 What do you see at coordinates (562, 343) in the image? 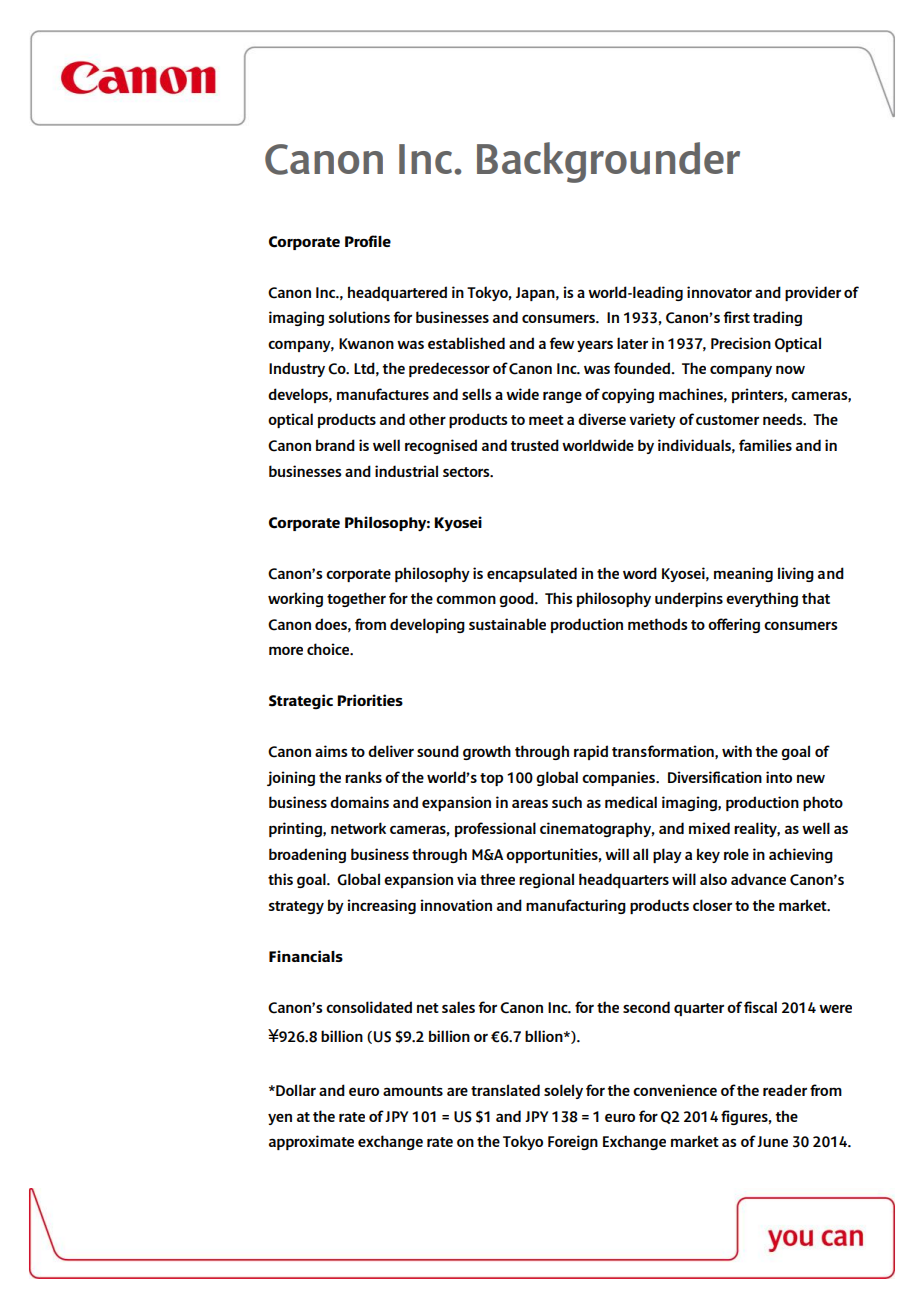
I see `few` at bounding box center [562, 343].
